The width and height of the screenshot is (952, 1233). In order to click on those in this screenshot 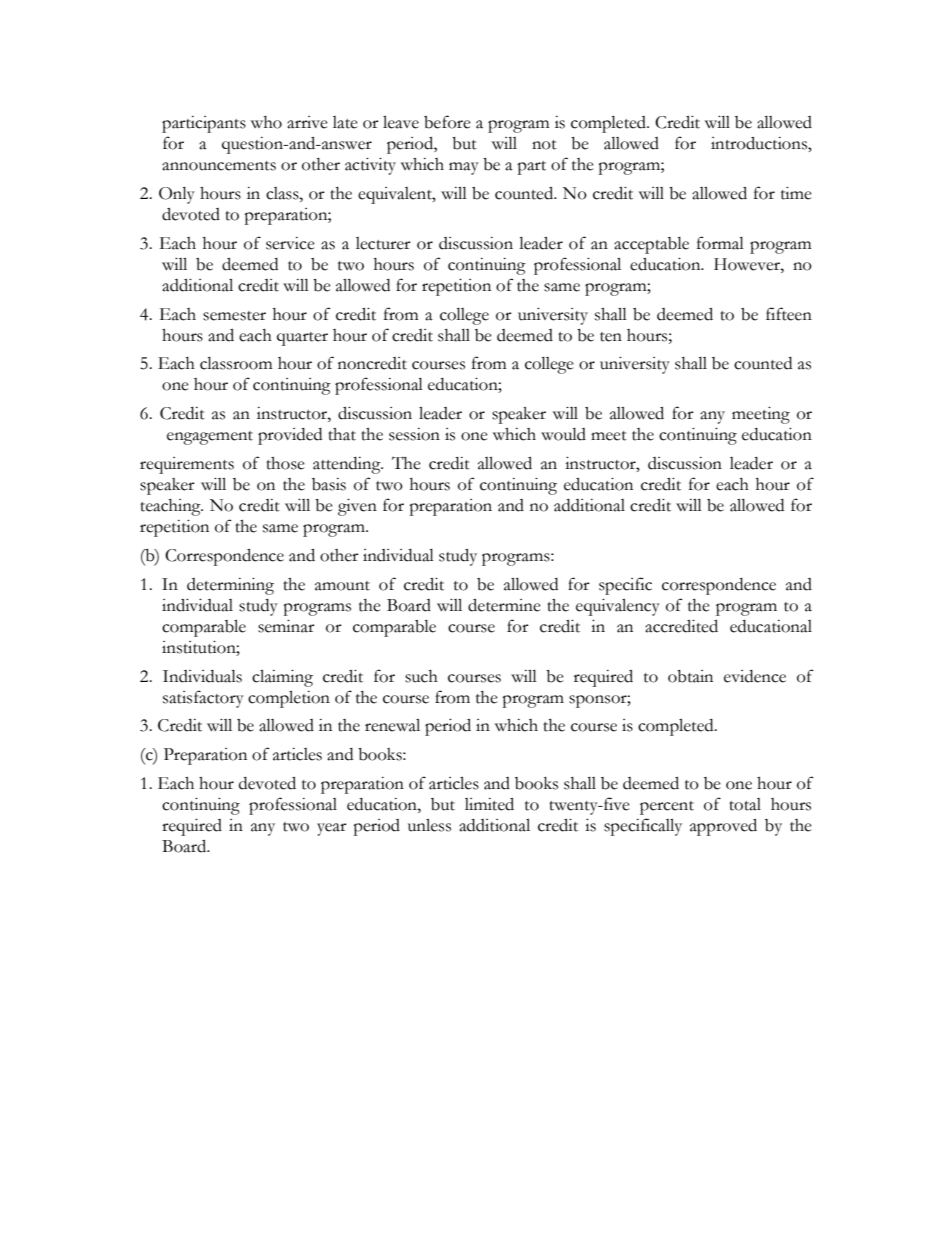, I will do `click(285, 463)`.
